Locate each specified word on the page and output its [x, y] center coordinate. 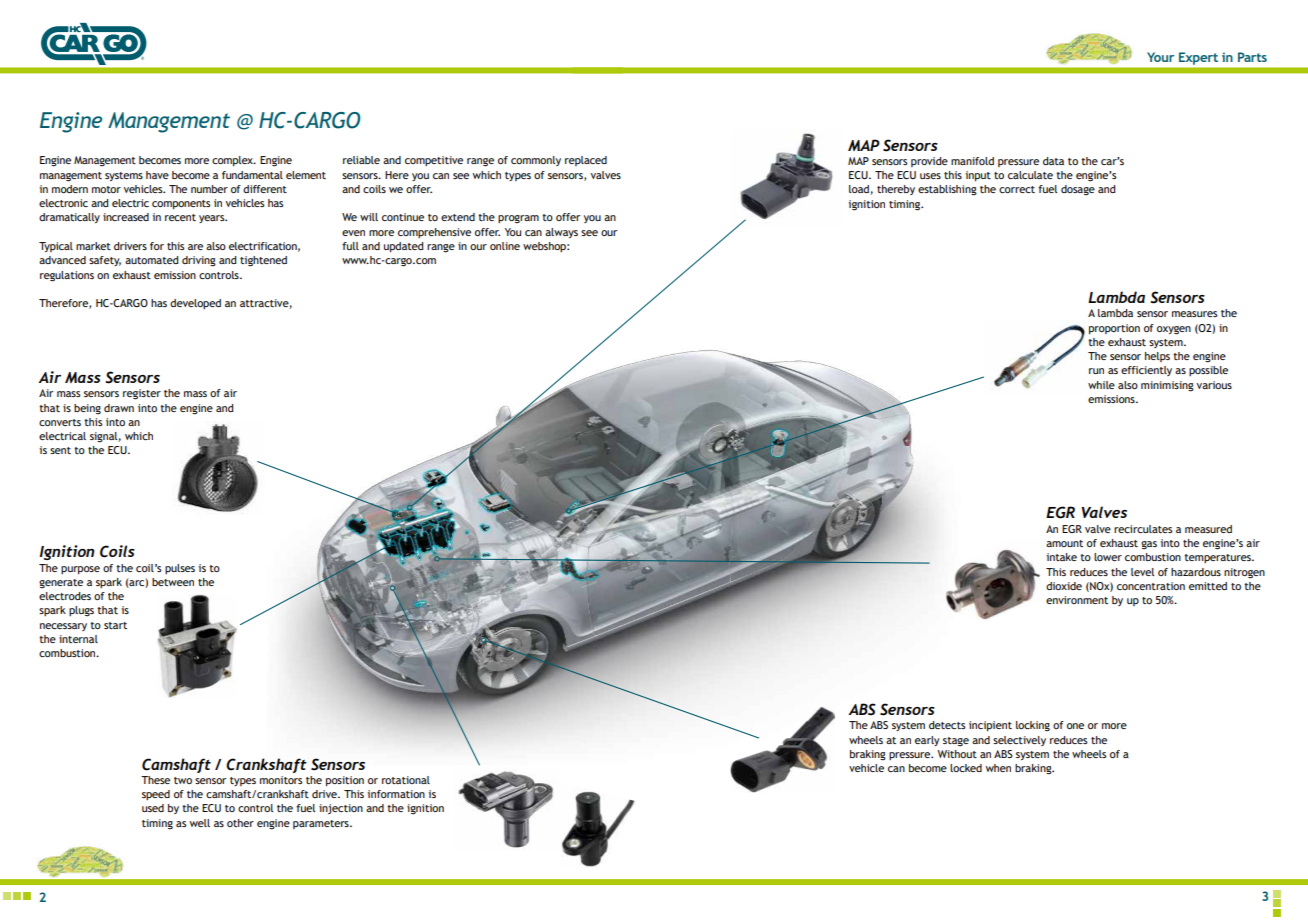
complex [234, 161]
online [505, 246]
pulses [180, 569]
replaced [586, 161]
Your [1160, 57]
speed [156, 795]
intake [1061, 557]
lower [1108, 557]
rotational [406, 780]
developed [195, 304]
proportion [1114, 329]
